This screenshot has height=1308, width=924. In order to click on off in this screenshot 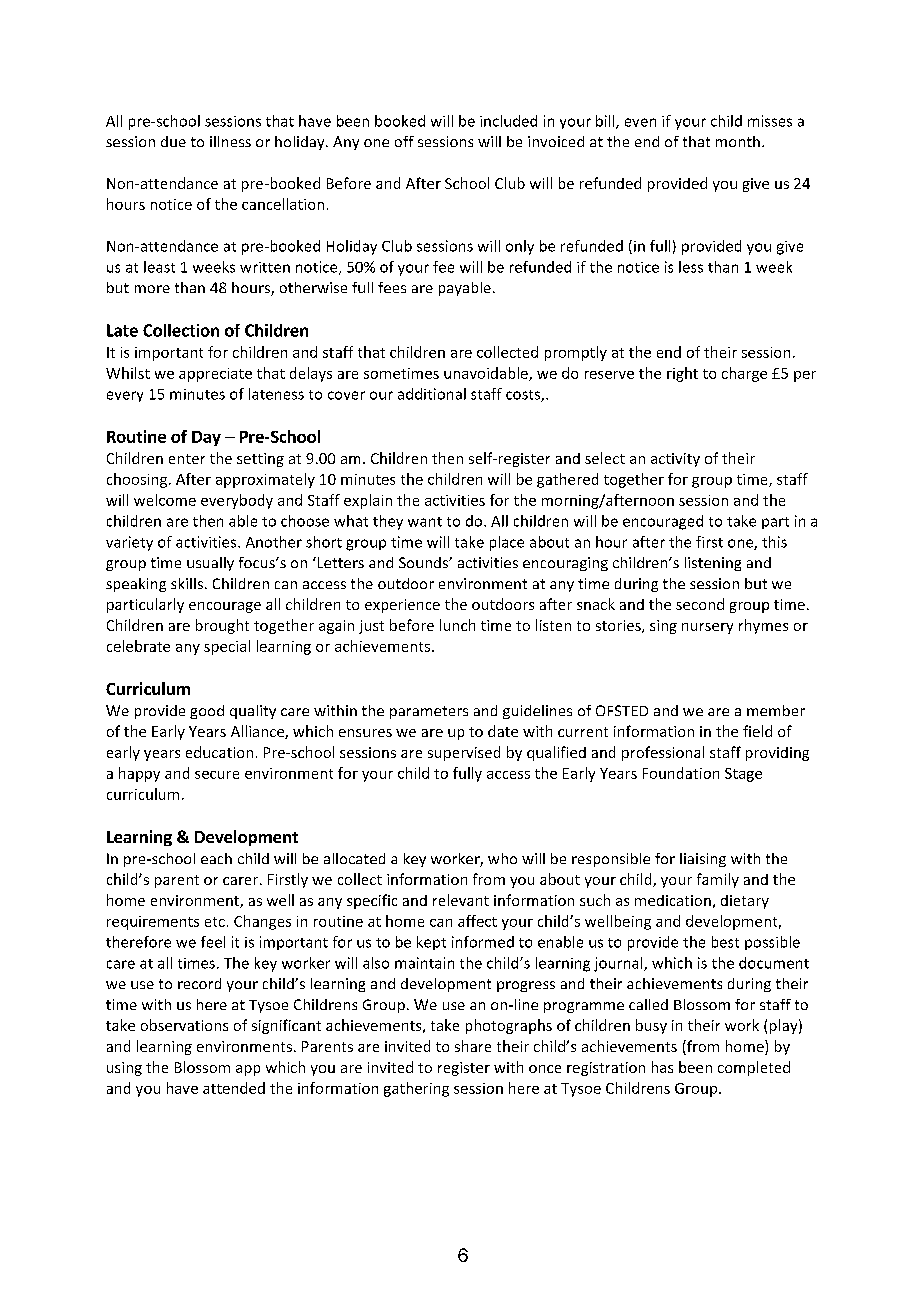, I will do `click(404, 141)`.
